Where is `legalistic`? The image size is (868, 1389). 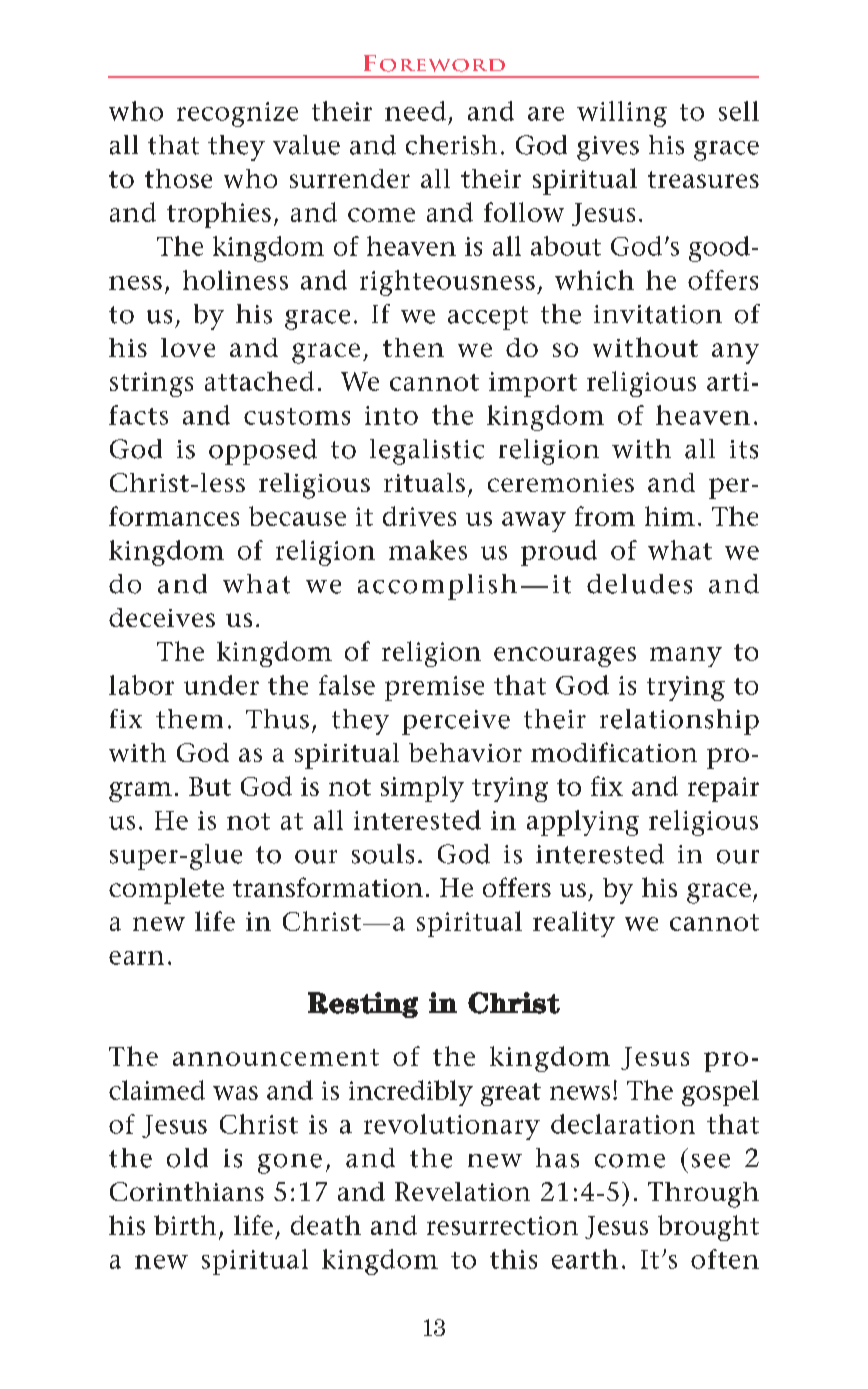 legalistic is located at coordinates (427, 452).
